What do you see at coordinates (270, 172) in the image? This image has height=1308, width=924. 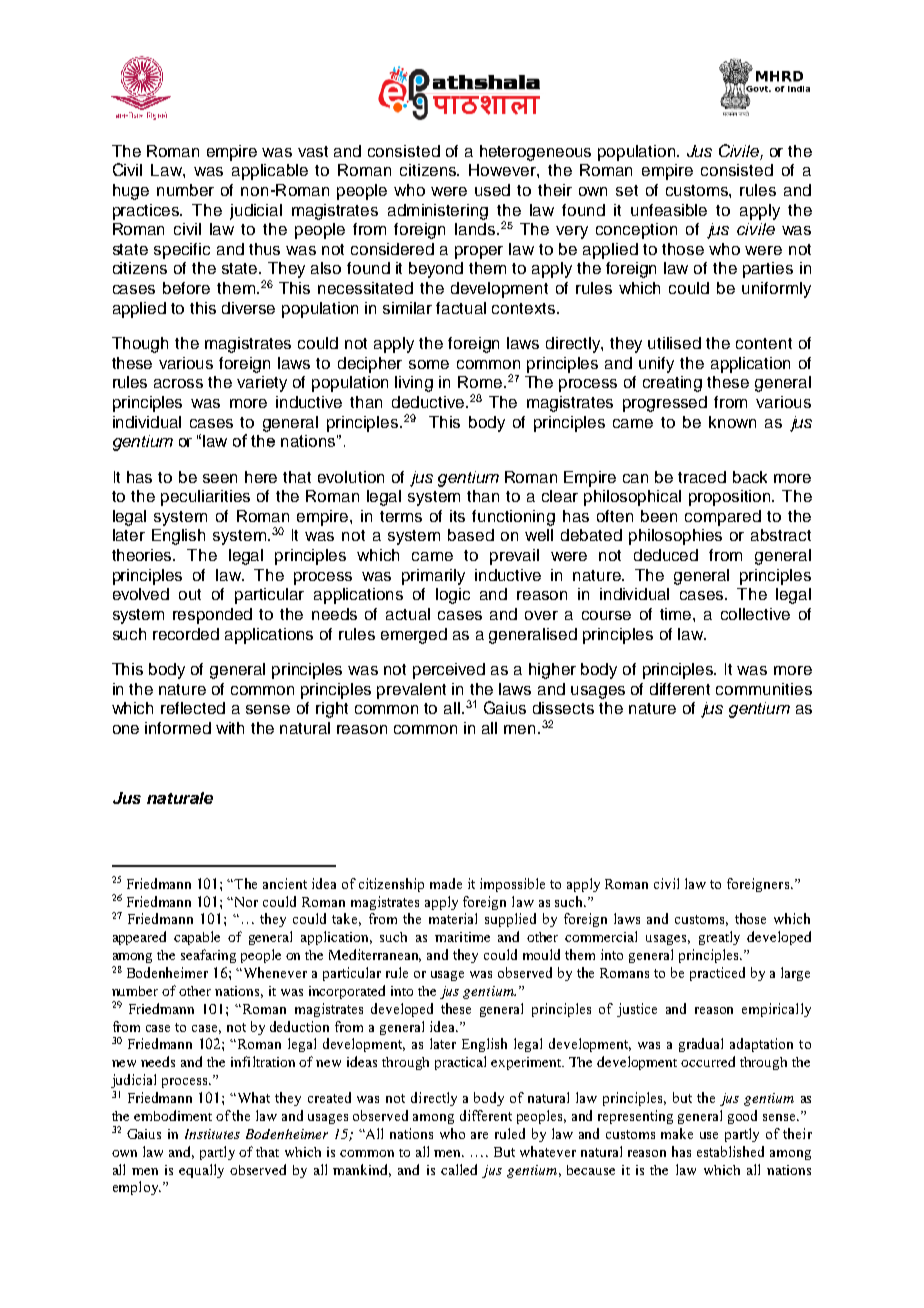 I see `applicable` at bounding box center [270, 172].
